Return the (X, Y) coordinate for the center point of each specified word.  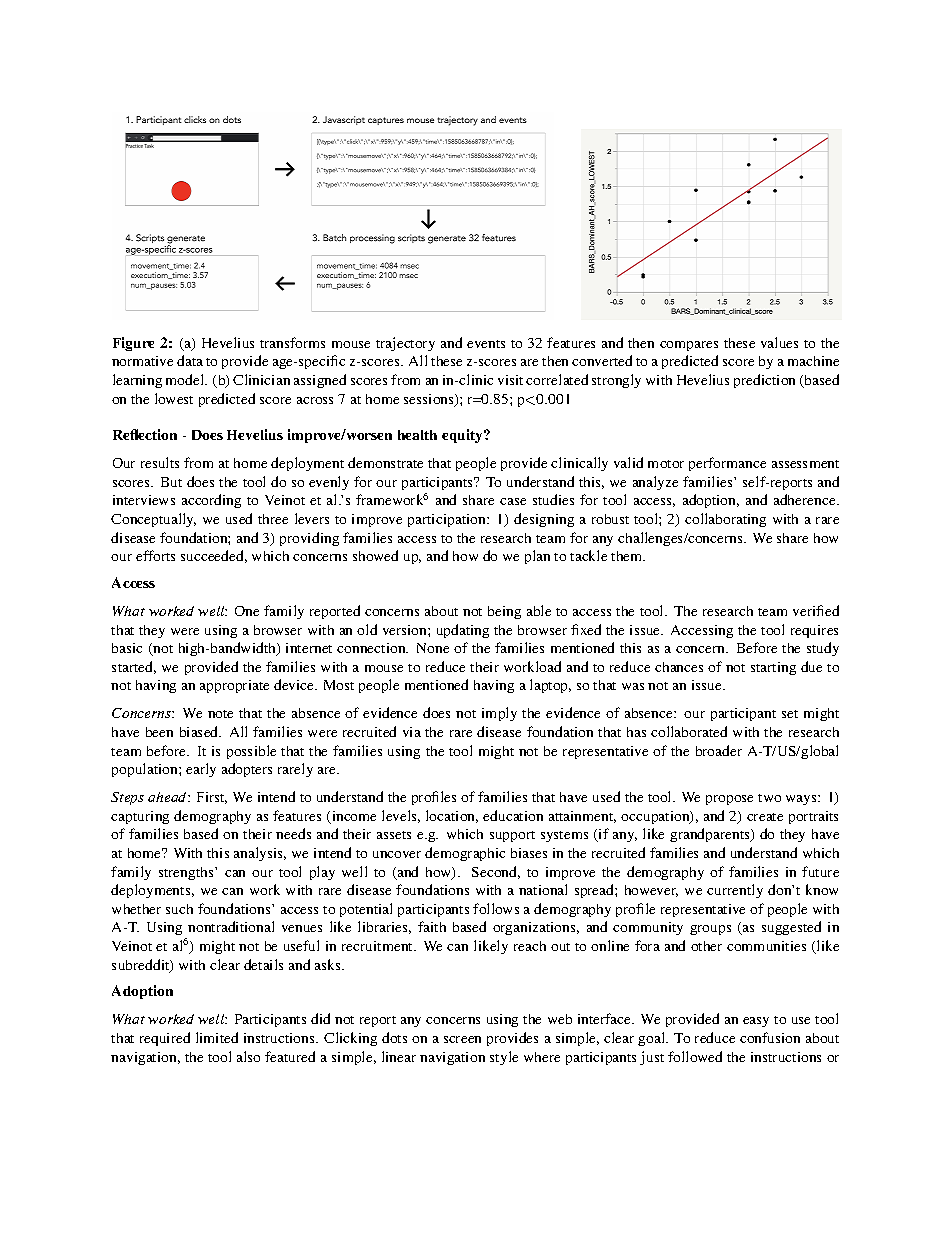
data (190, 360)
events (486, 344)
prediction (764, 381)
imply (499, 714)
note (220, 714)
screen (462, 1039)
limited (217, 1037)
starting (773, 668)
